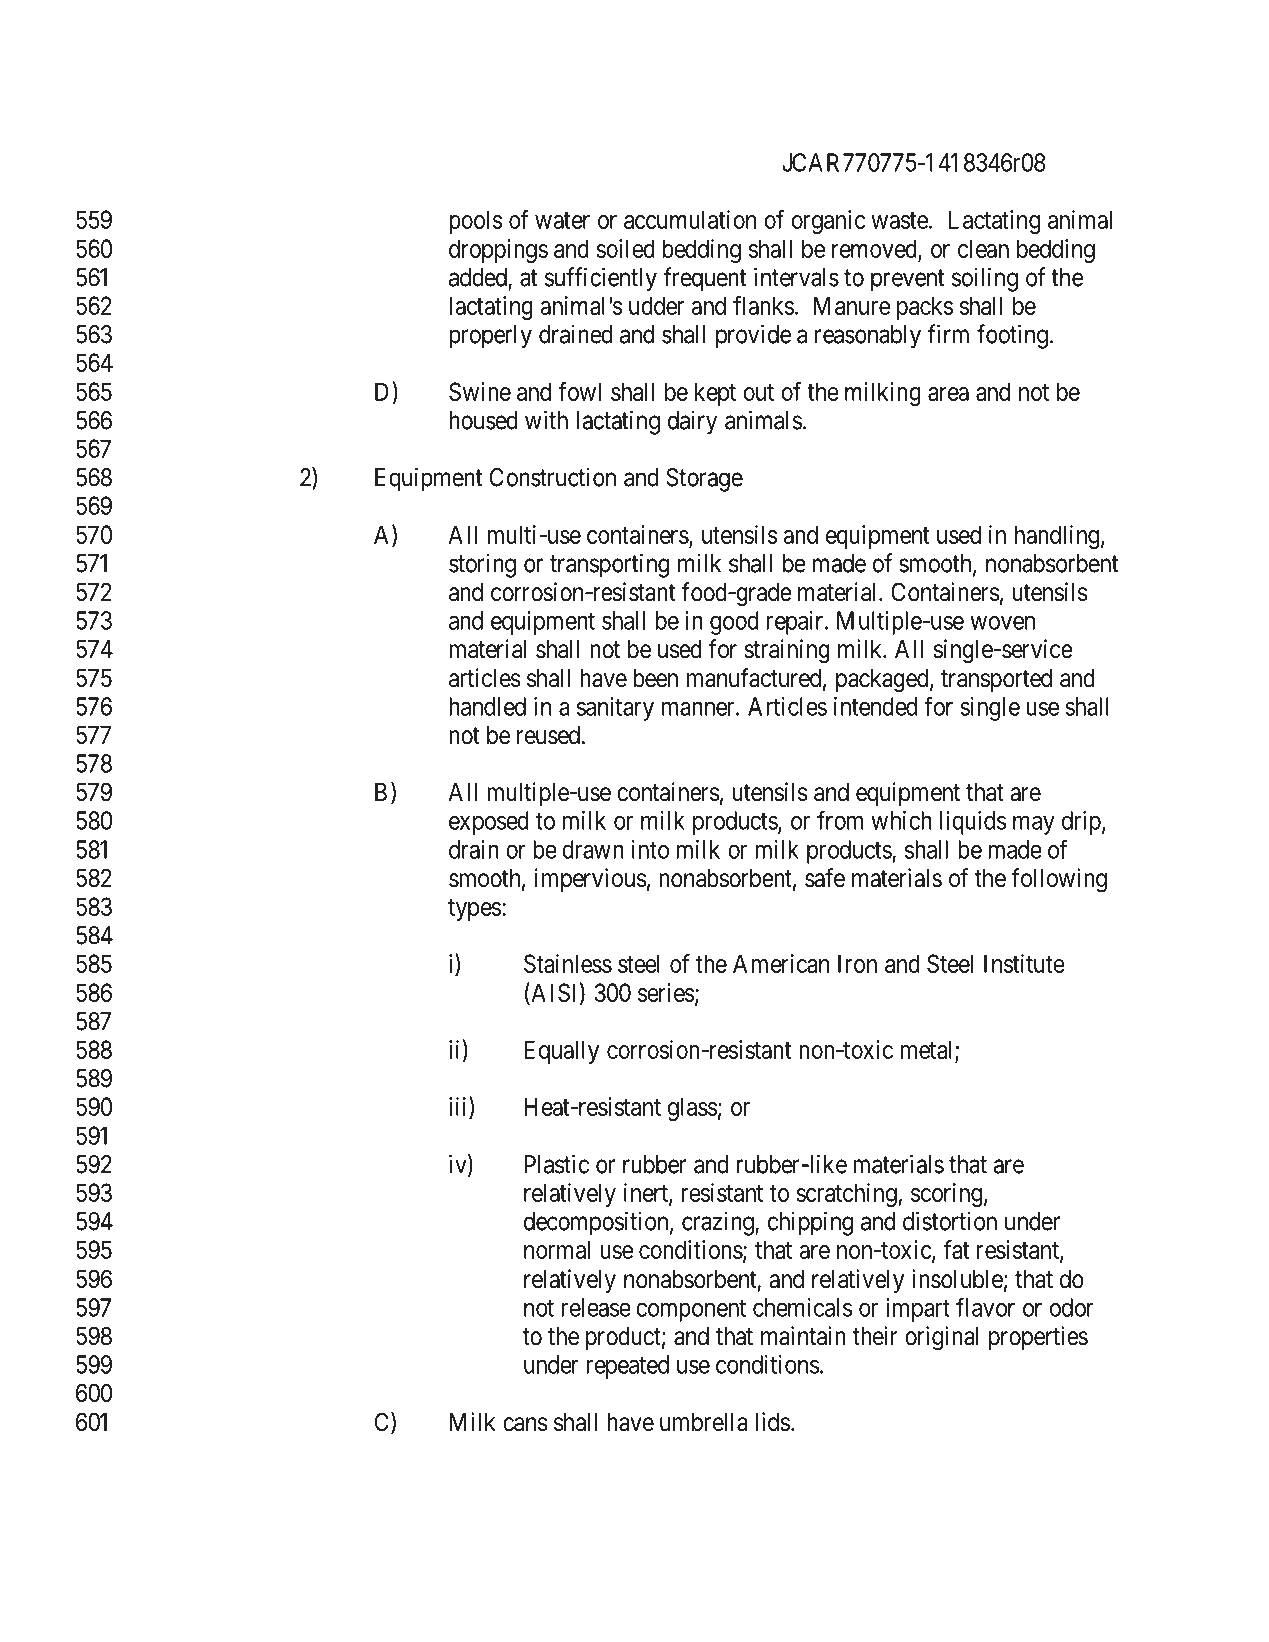  I want to click on clean, so click(983, 248).
